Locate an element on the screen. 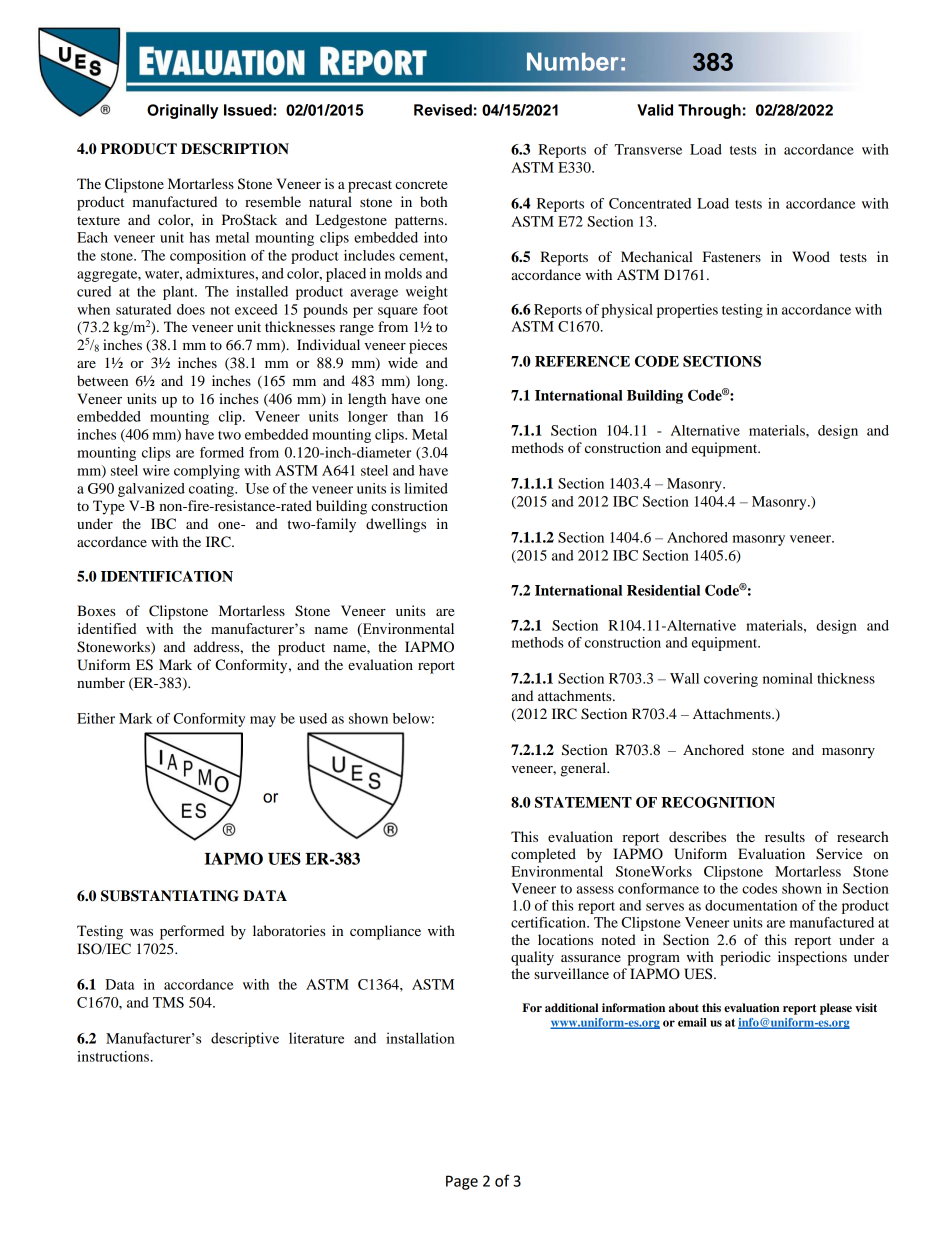 The image size is (952, 1233). Revised is located at coordinates (443, 110).
